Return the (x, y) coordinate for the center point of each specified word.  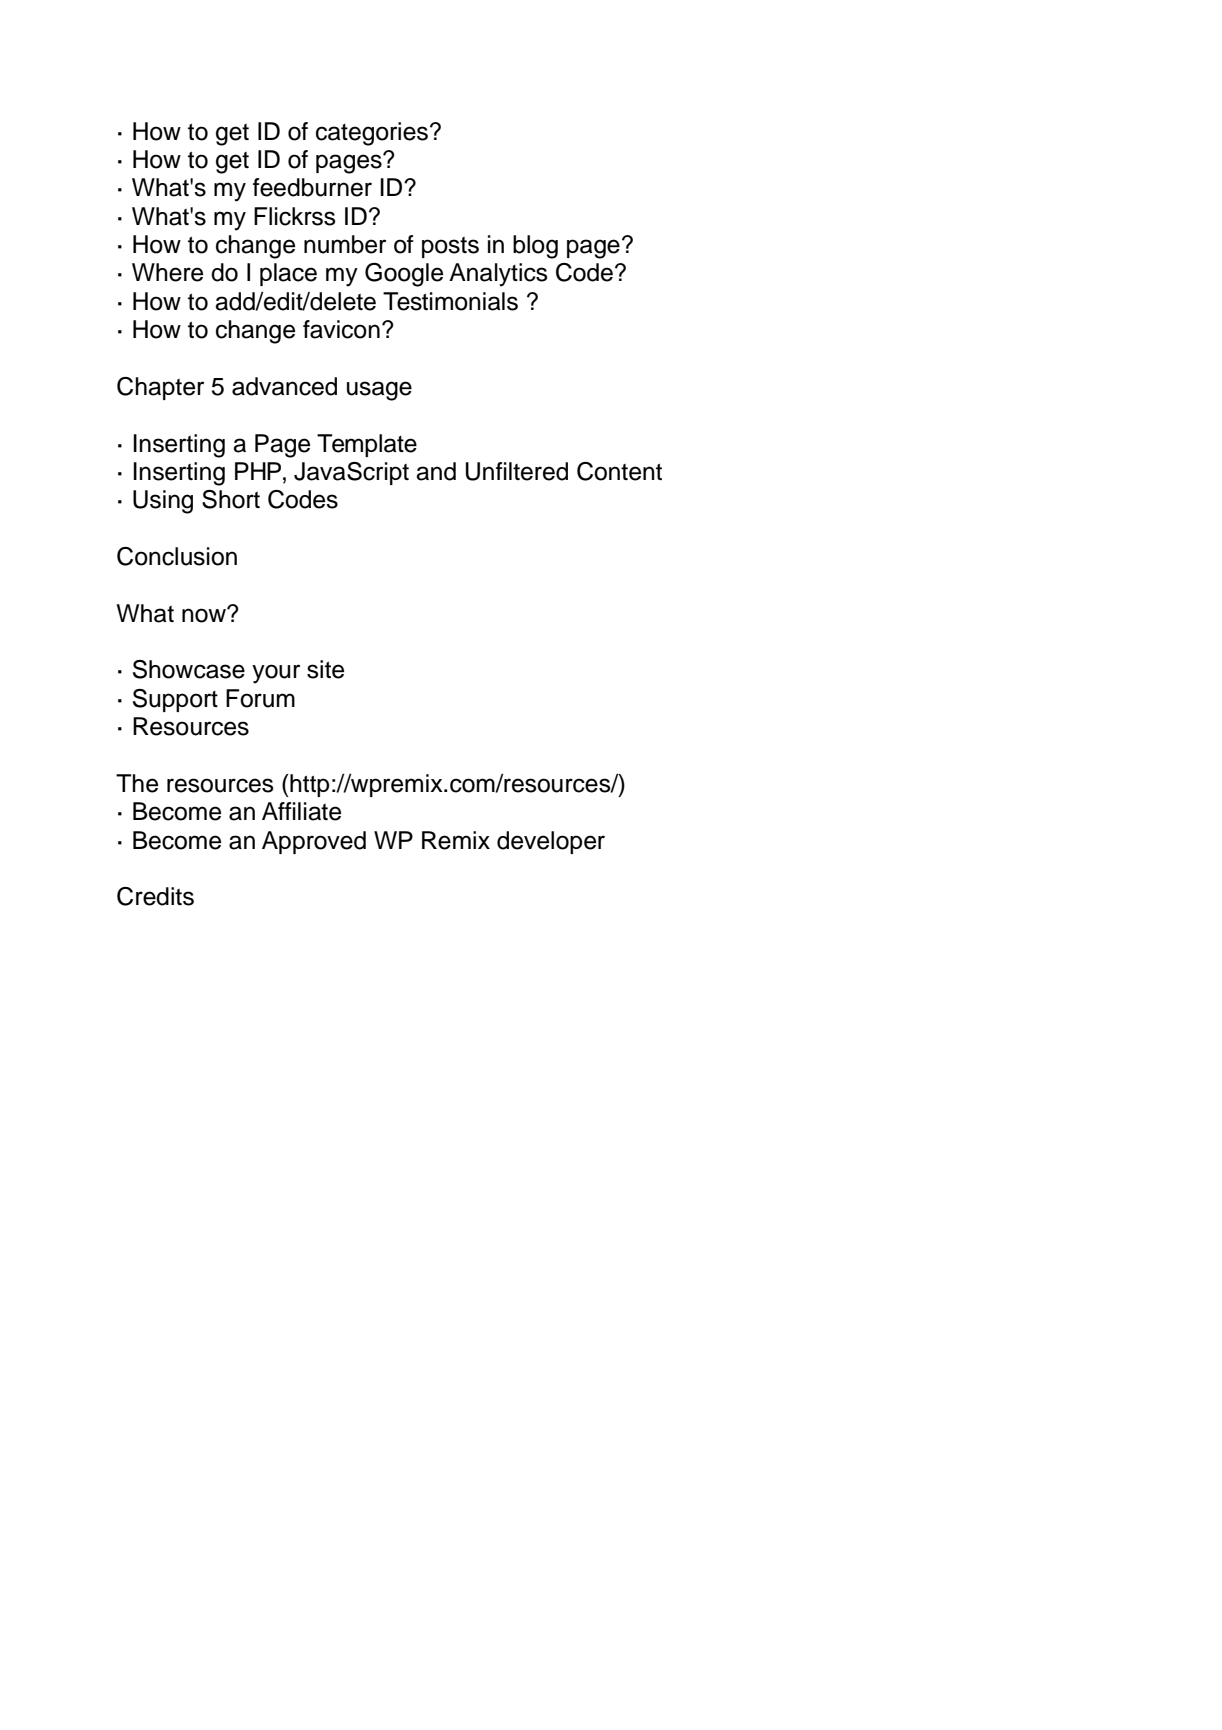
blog (535, 247)
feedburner (312, 187)
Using (163, 502)
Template (367, 445)
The (137, 783)
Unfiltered (517, 471)
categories (373, 134)
